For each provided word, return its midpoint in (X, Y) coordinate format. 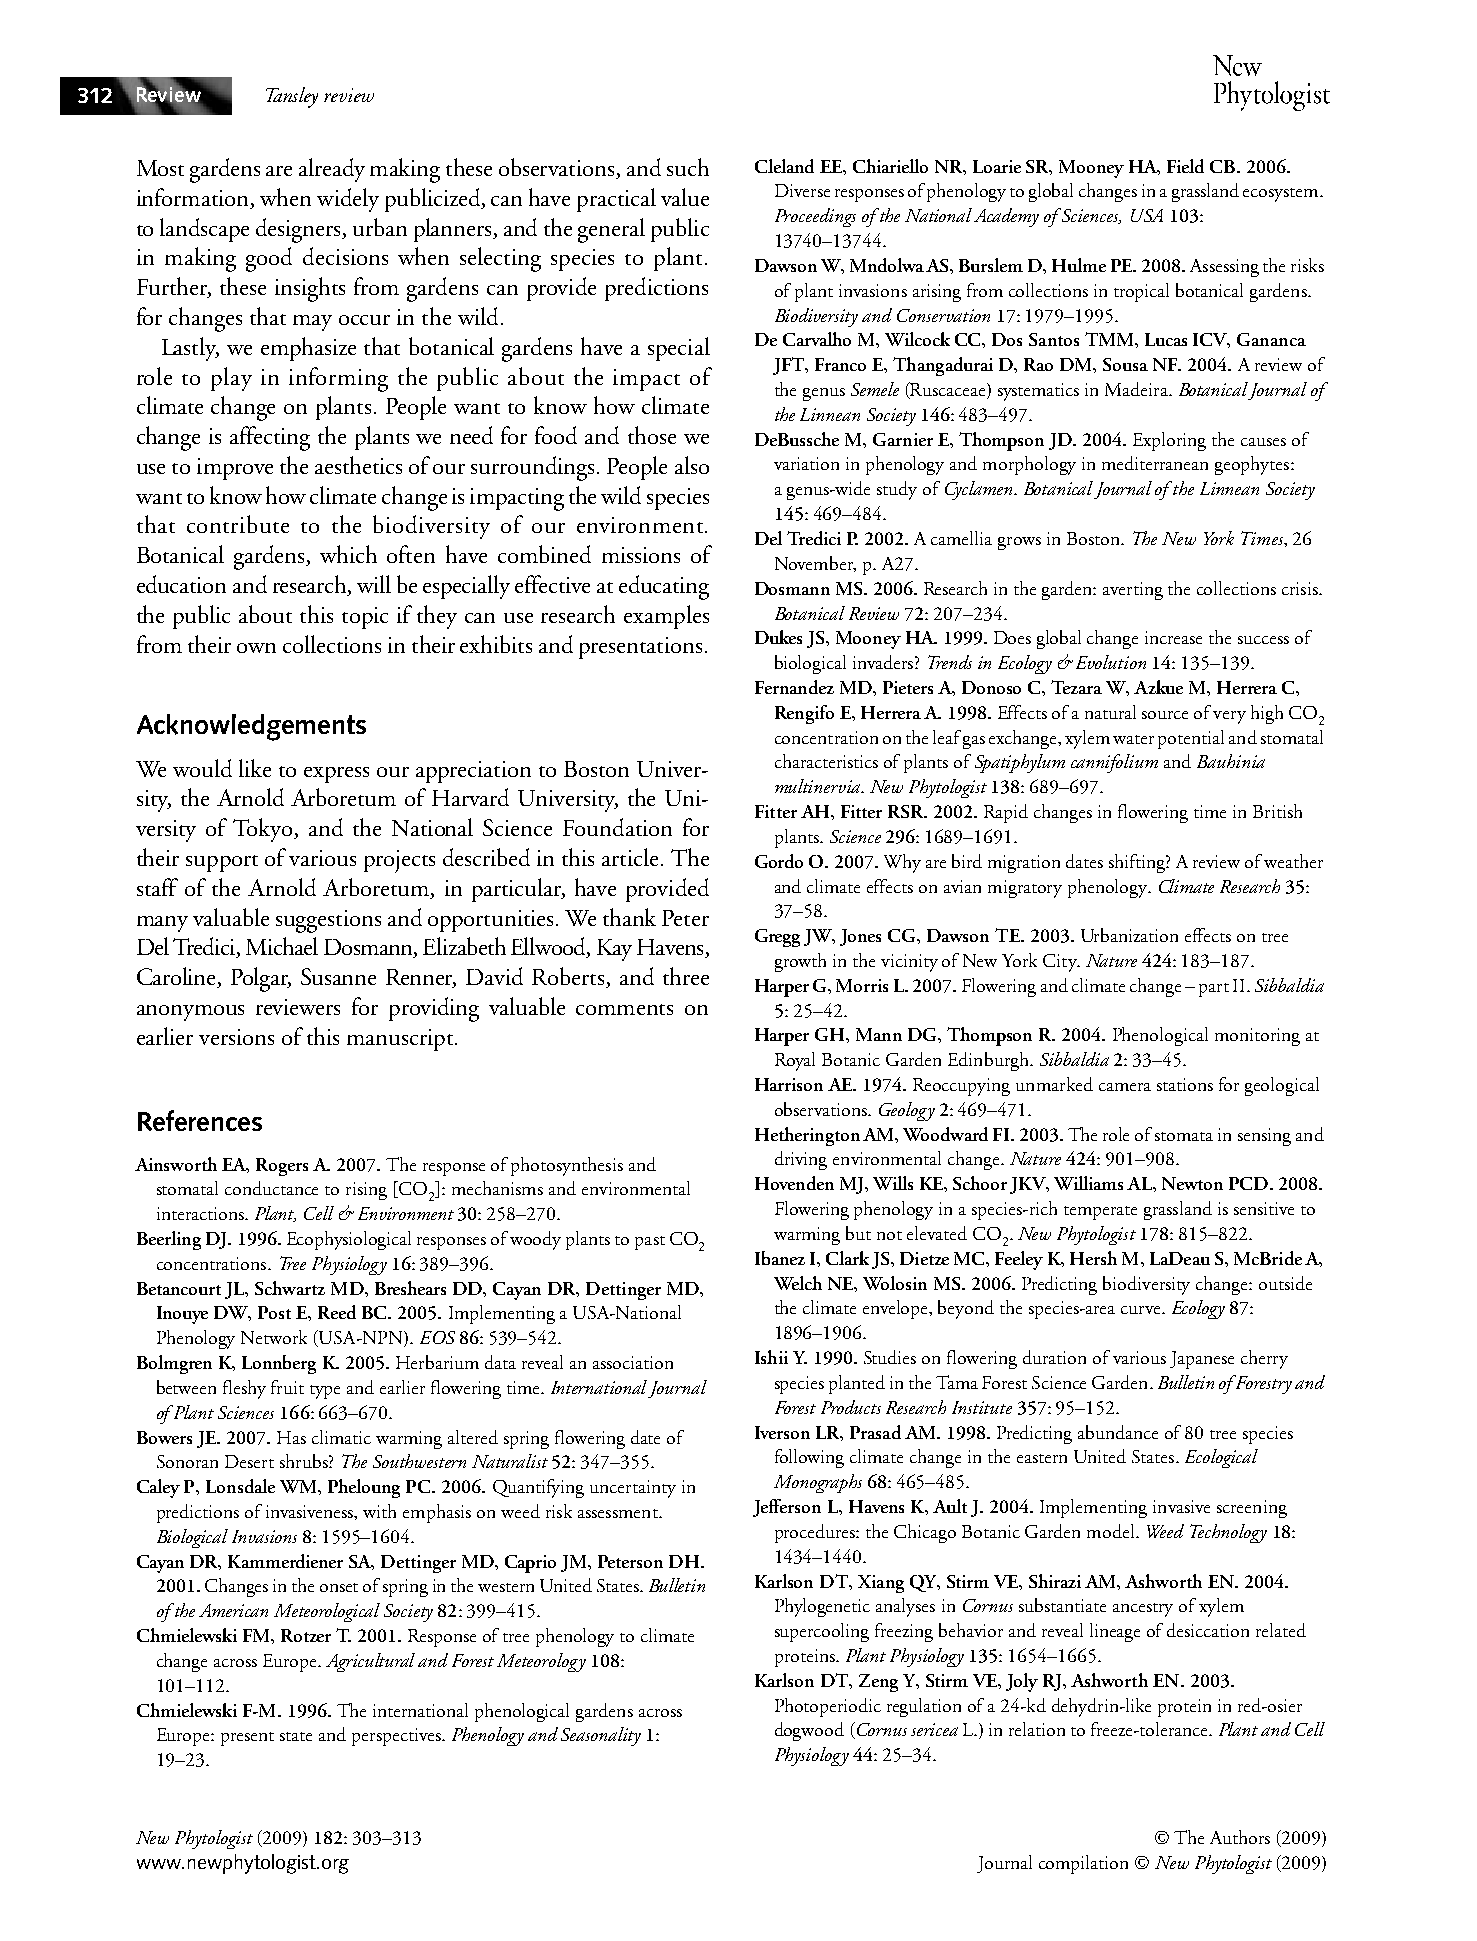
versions (236, 1037)
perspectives (397, 1737)
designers (300, 230)
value (685, 197)
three (686, 976)
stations (1185, 1084)
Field (1185, 166)
